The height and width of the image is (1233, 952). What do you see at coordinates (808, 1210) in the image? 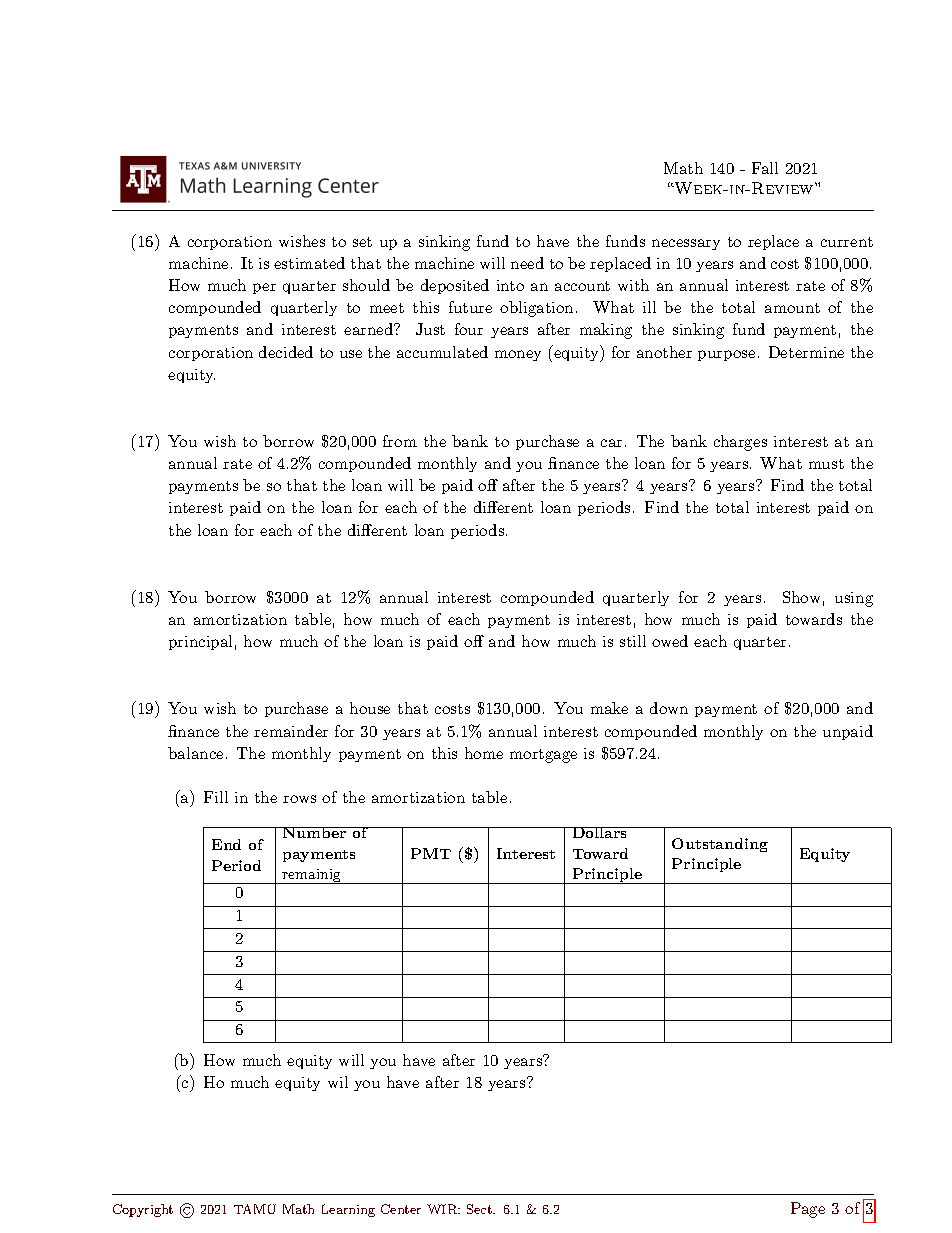
I see `Page` at bounding box center [808, 1210].
